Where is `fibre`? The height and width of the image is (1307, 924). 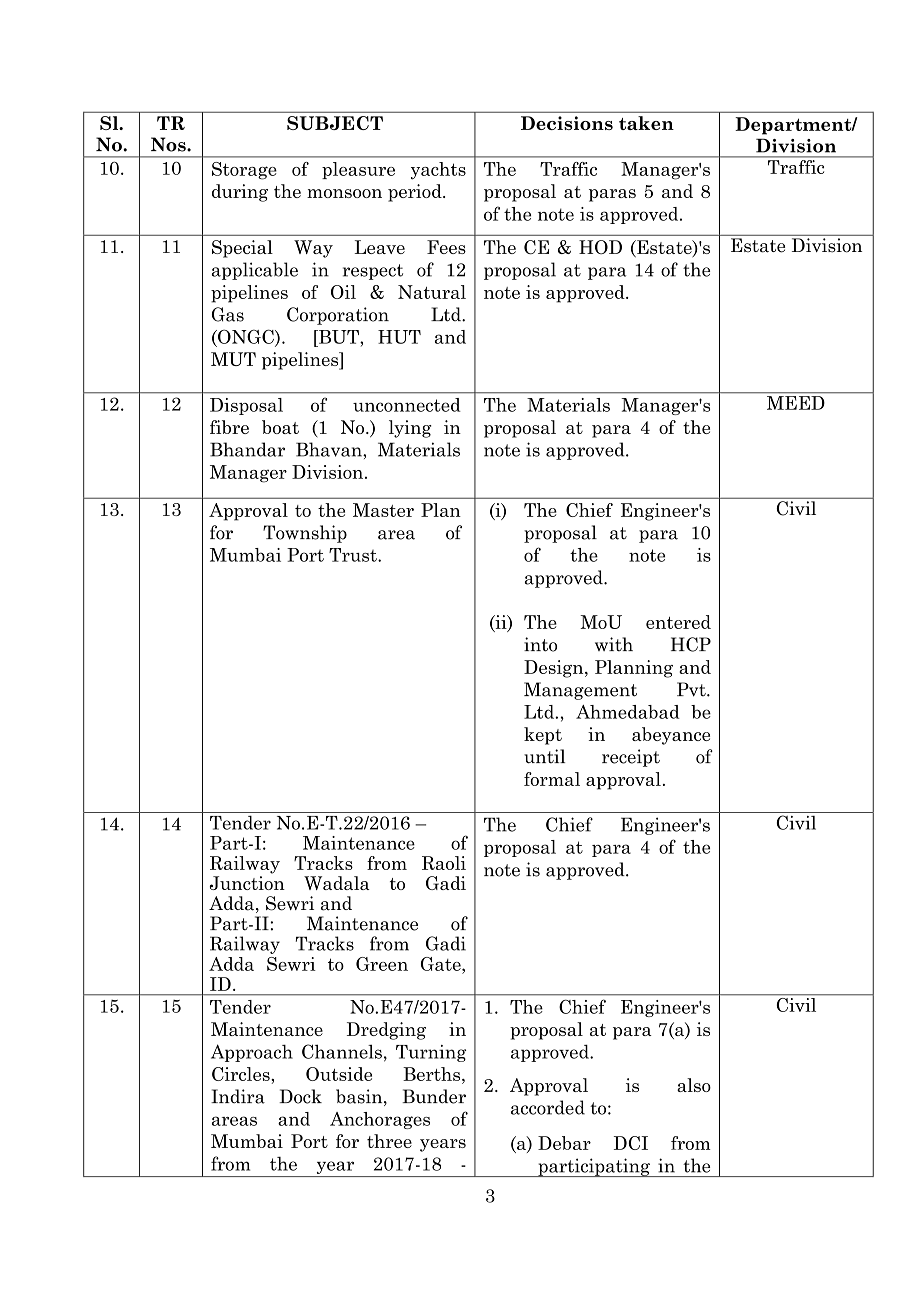 fibre is located at coordinates (229, 427).
